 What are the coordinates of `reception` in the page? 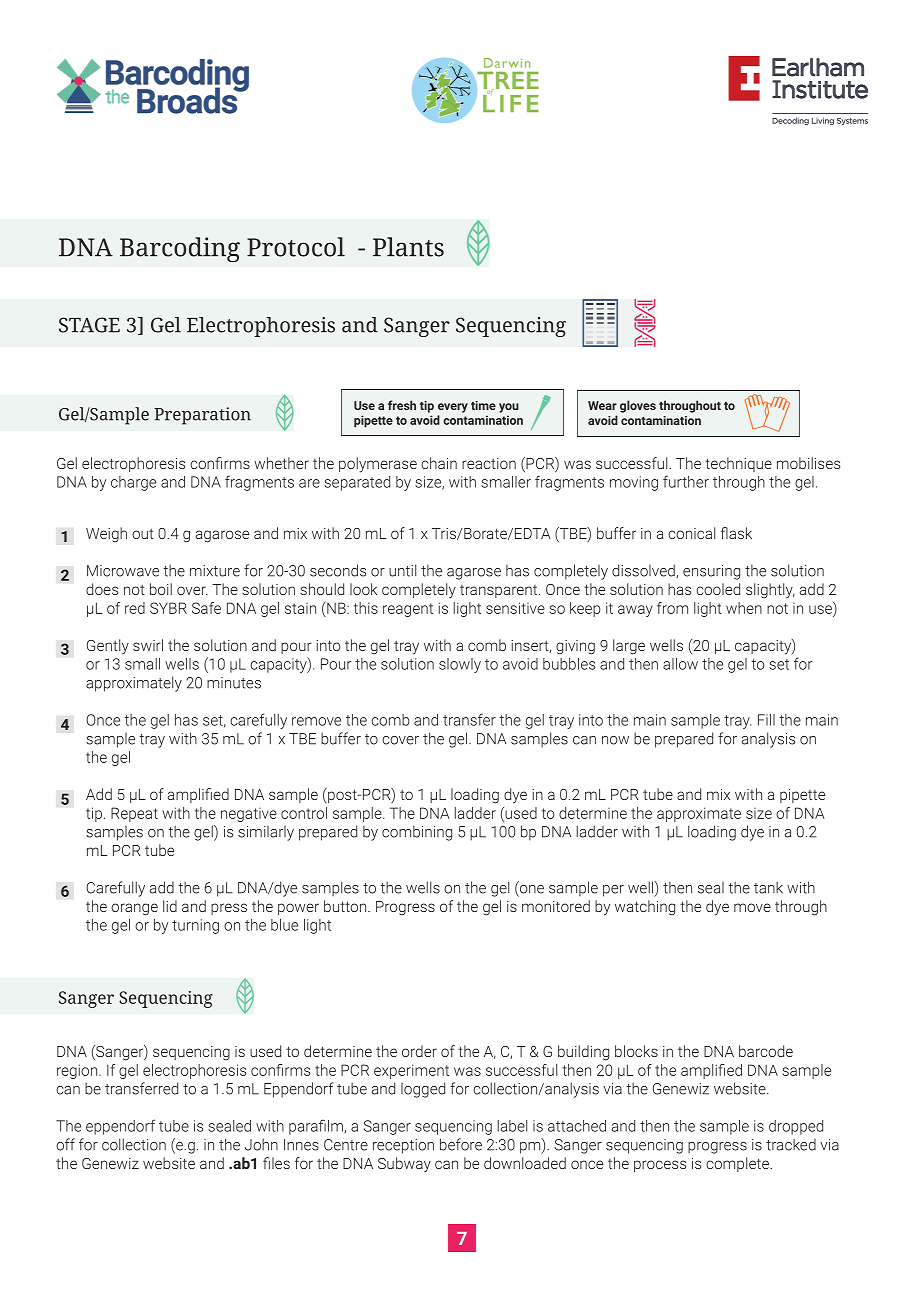 It's located at (403, 1146).
